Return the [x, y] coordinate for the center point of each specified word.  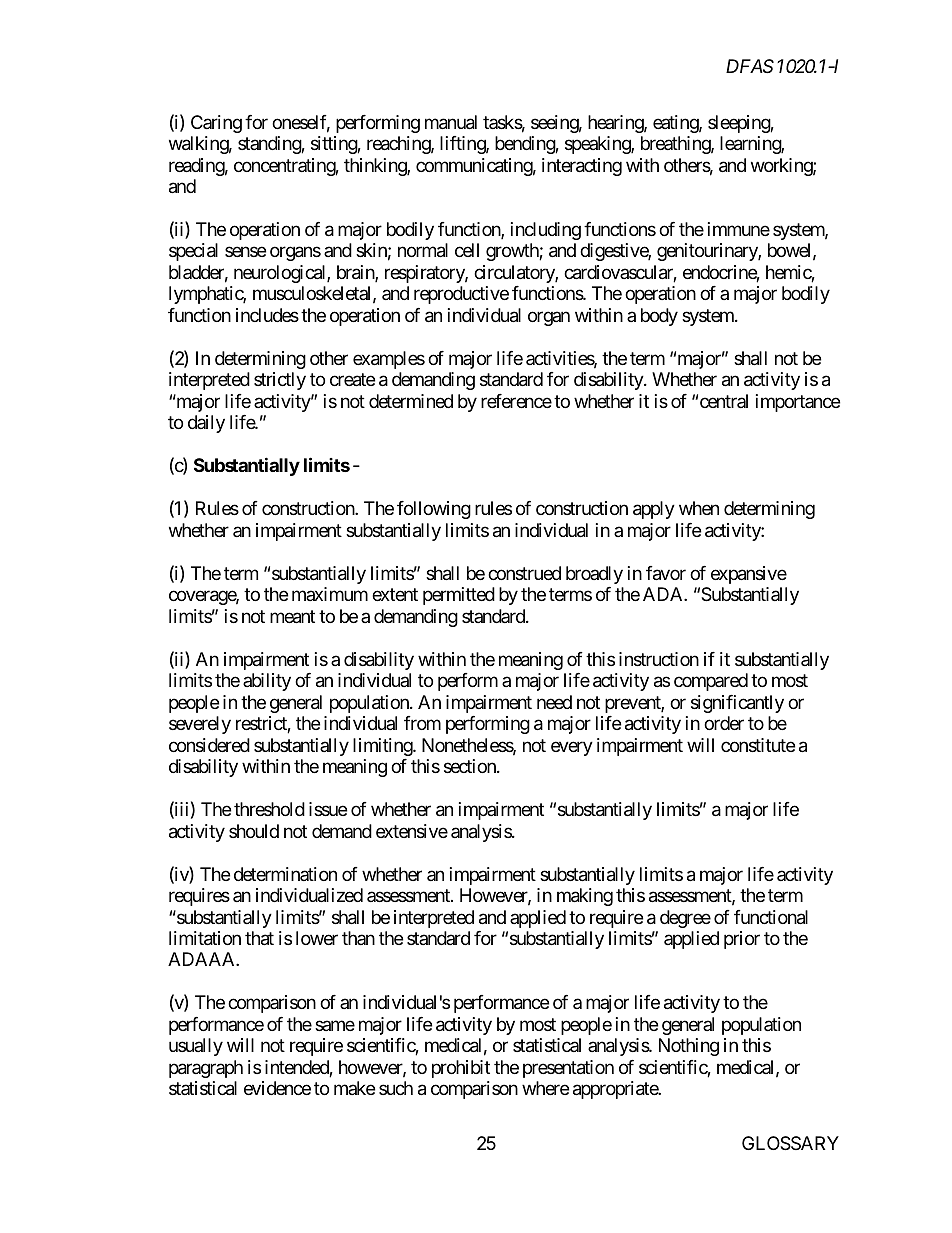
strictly [280, 381]
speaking [598, 145]
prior [742, 940]
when [699, 508]
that [259, 938]
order [724, 723]
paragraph [206, 1069]
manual [451, 122]
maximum [330, 594]
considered [209, 745]
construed [524, 573]
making [585, 897]
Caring [216, 124]
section [471, 766]
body [659, 317]
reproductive [461, 295]
